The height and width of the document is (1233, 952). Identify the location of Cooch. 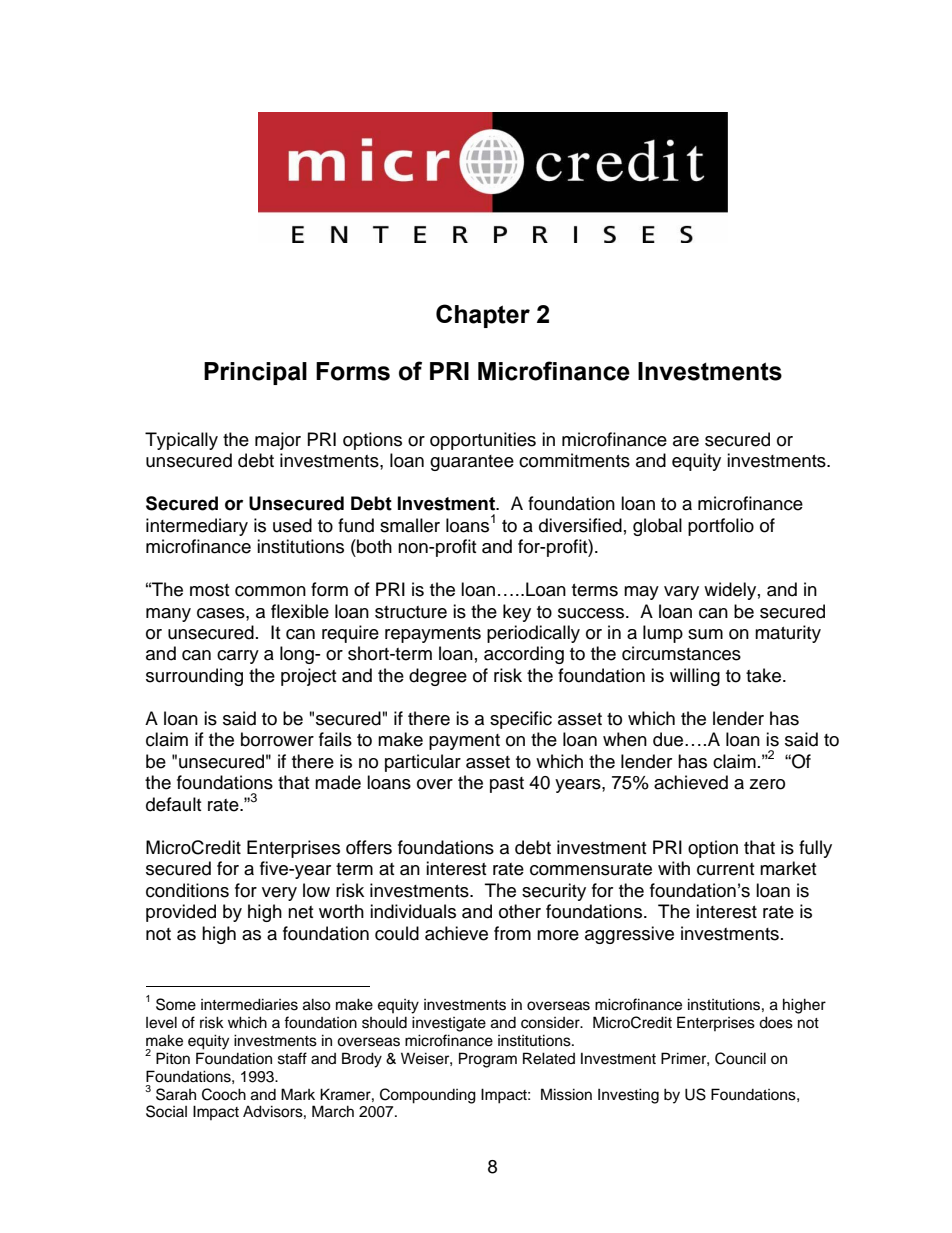
(224, 1094).
